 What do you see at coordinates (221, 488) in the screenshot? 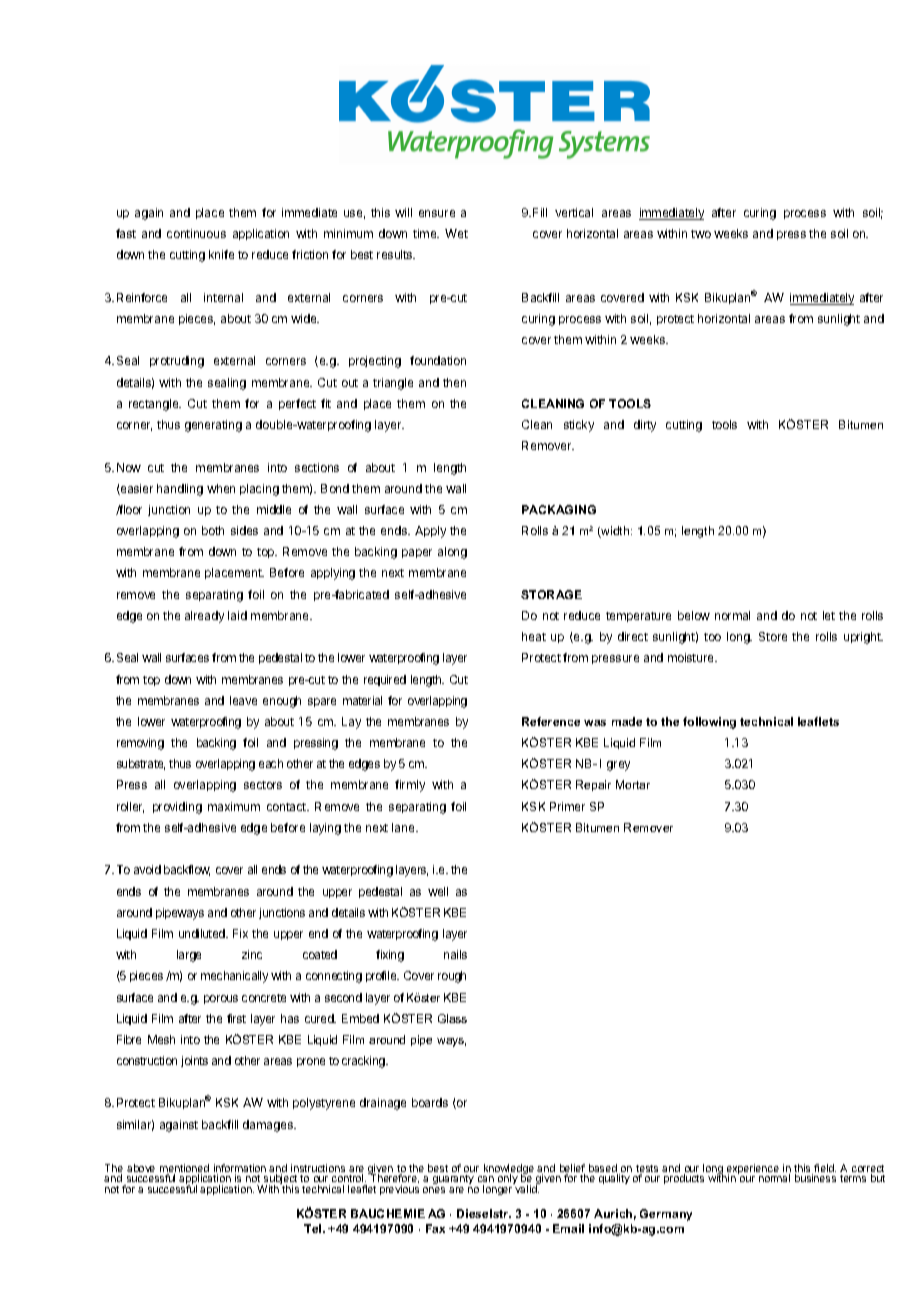
I see `when` at bounding box center [221, 488].
